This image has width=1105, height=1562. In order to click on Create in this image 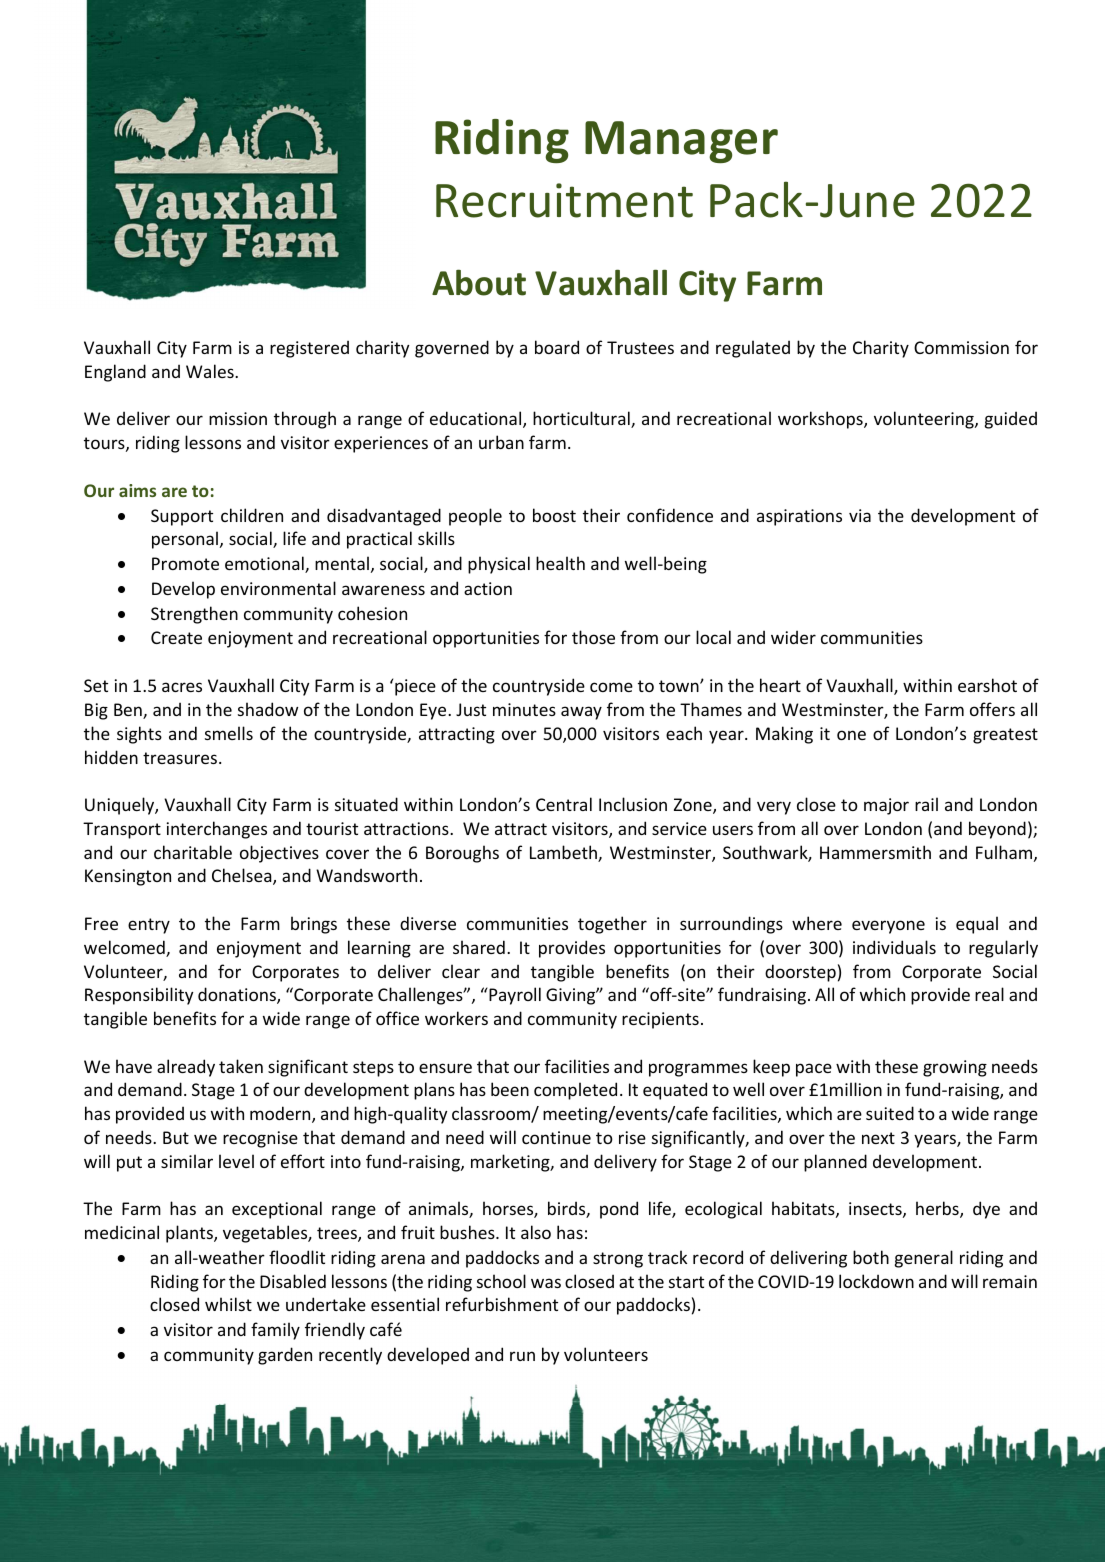, I will do `click(176, 637)`.
